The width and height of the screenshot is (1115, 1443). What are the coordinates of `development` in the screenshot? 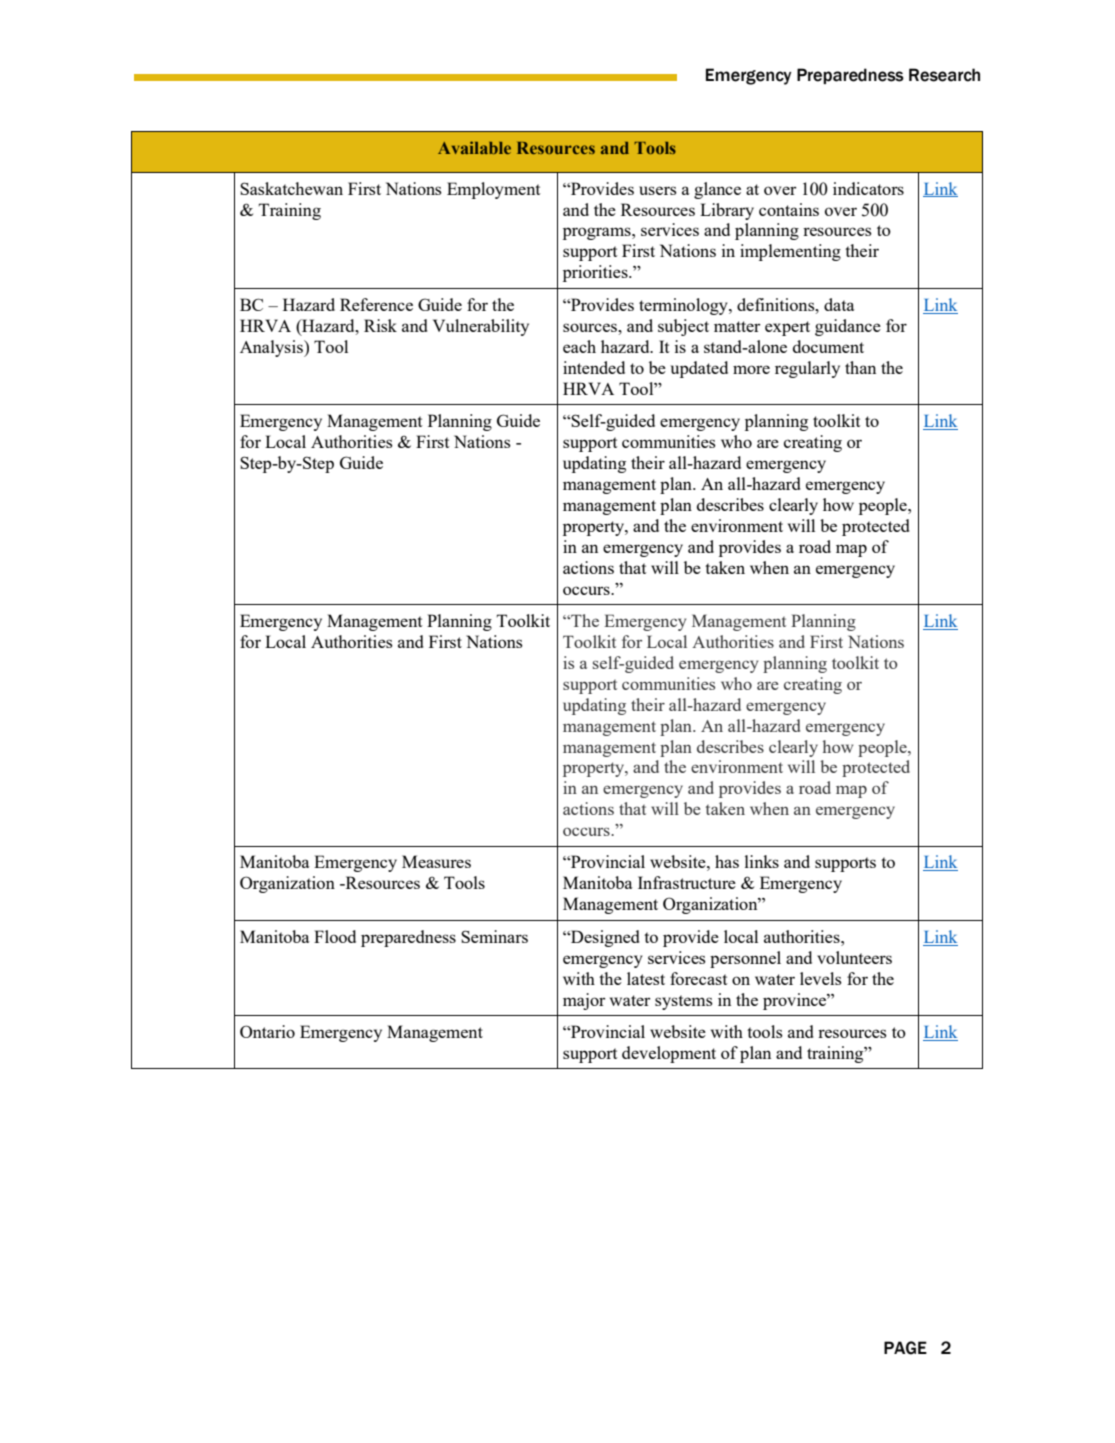 It's located at (669, 1054).
